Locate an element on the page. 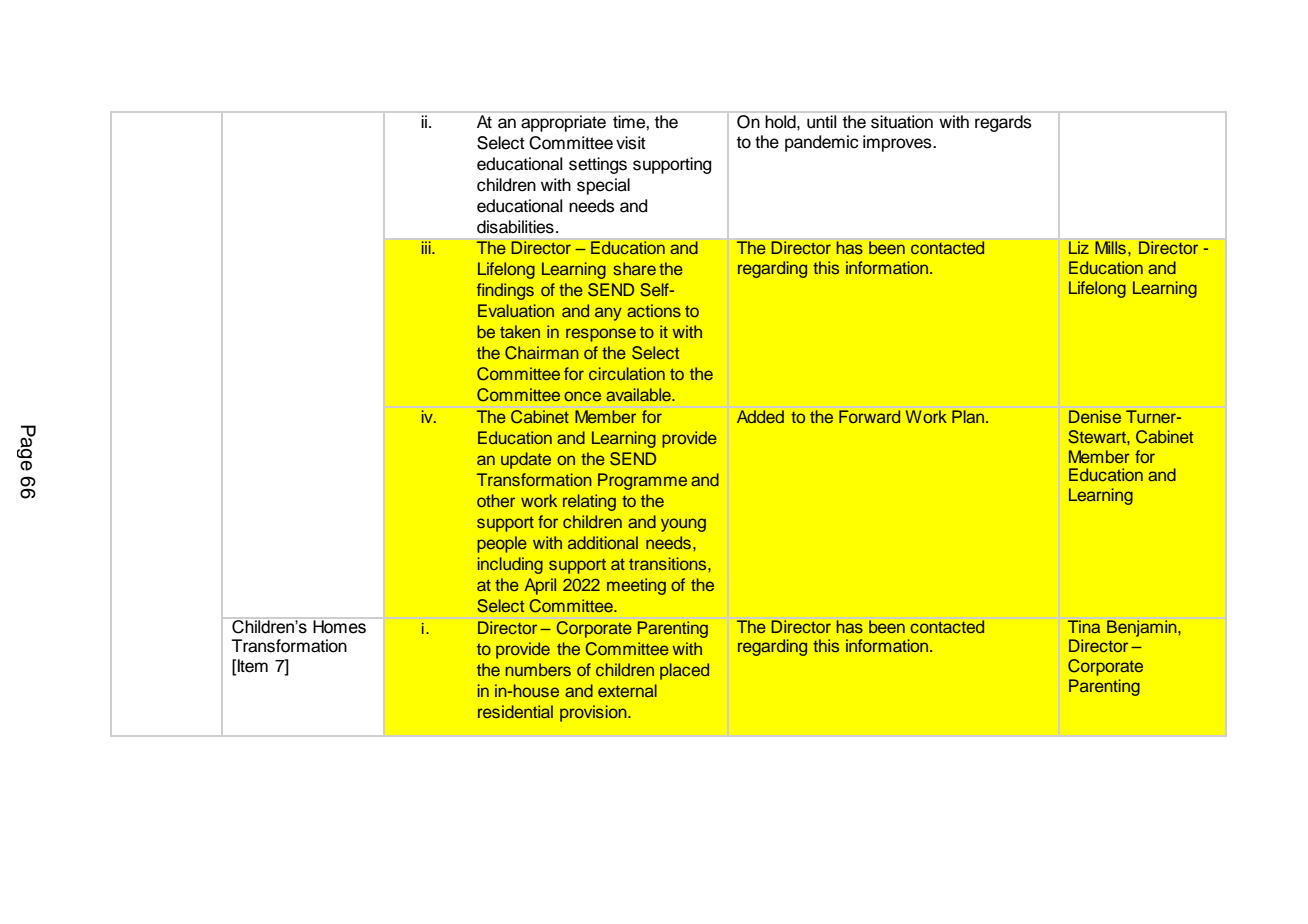  update is located at coordinates (526, 460).
